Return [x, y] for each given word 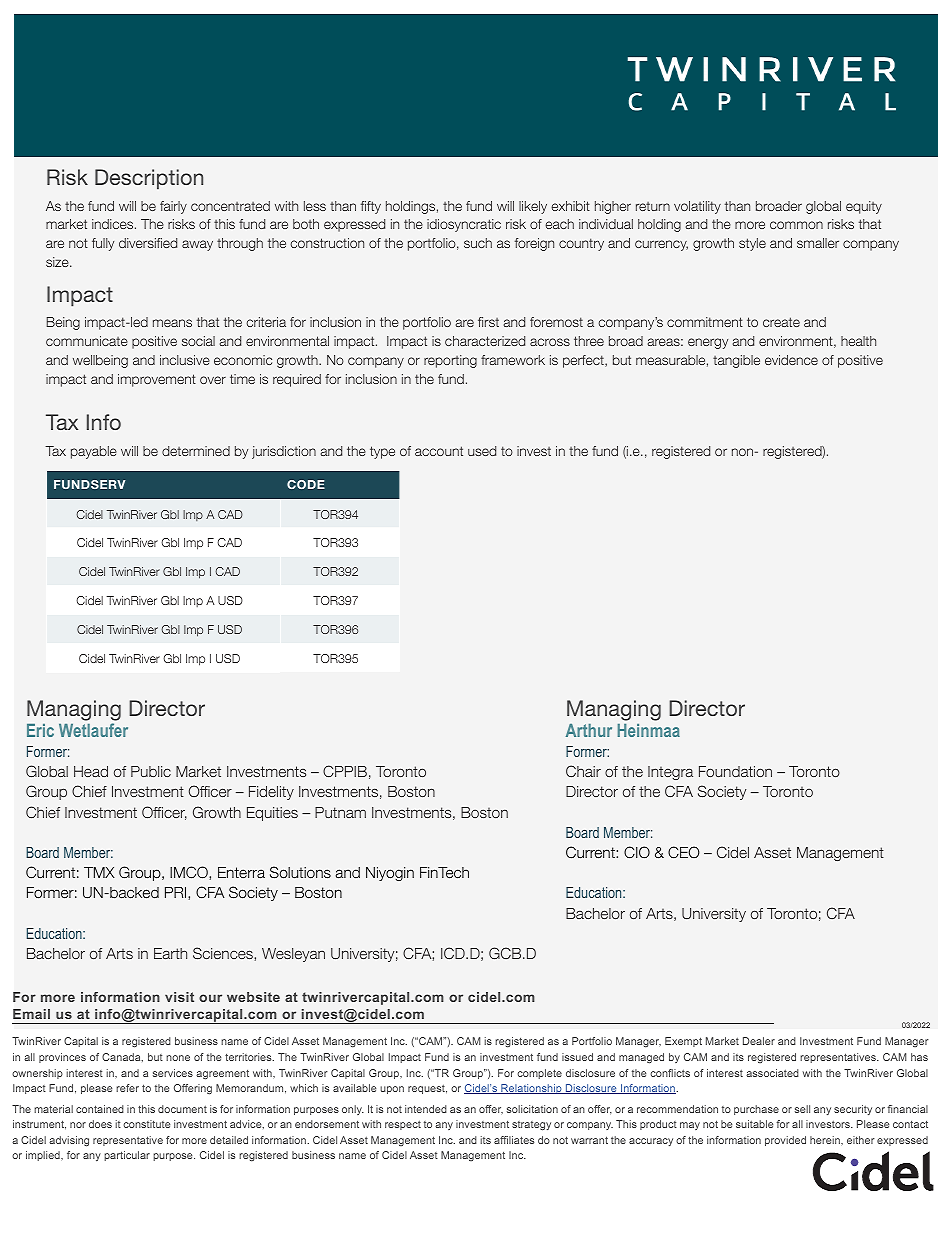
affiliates [514, 1140]
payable [94, 452]
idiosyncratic [464, 225]
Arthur [589, 730]
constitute [146, 1124]
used [482, 451]
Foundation [735, 771]
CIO [637, 852]
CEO [684, 852]
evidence [791, 360]
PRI [177, 893]
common [796, 225]
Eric [40, 730]
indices [114, 224]
